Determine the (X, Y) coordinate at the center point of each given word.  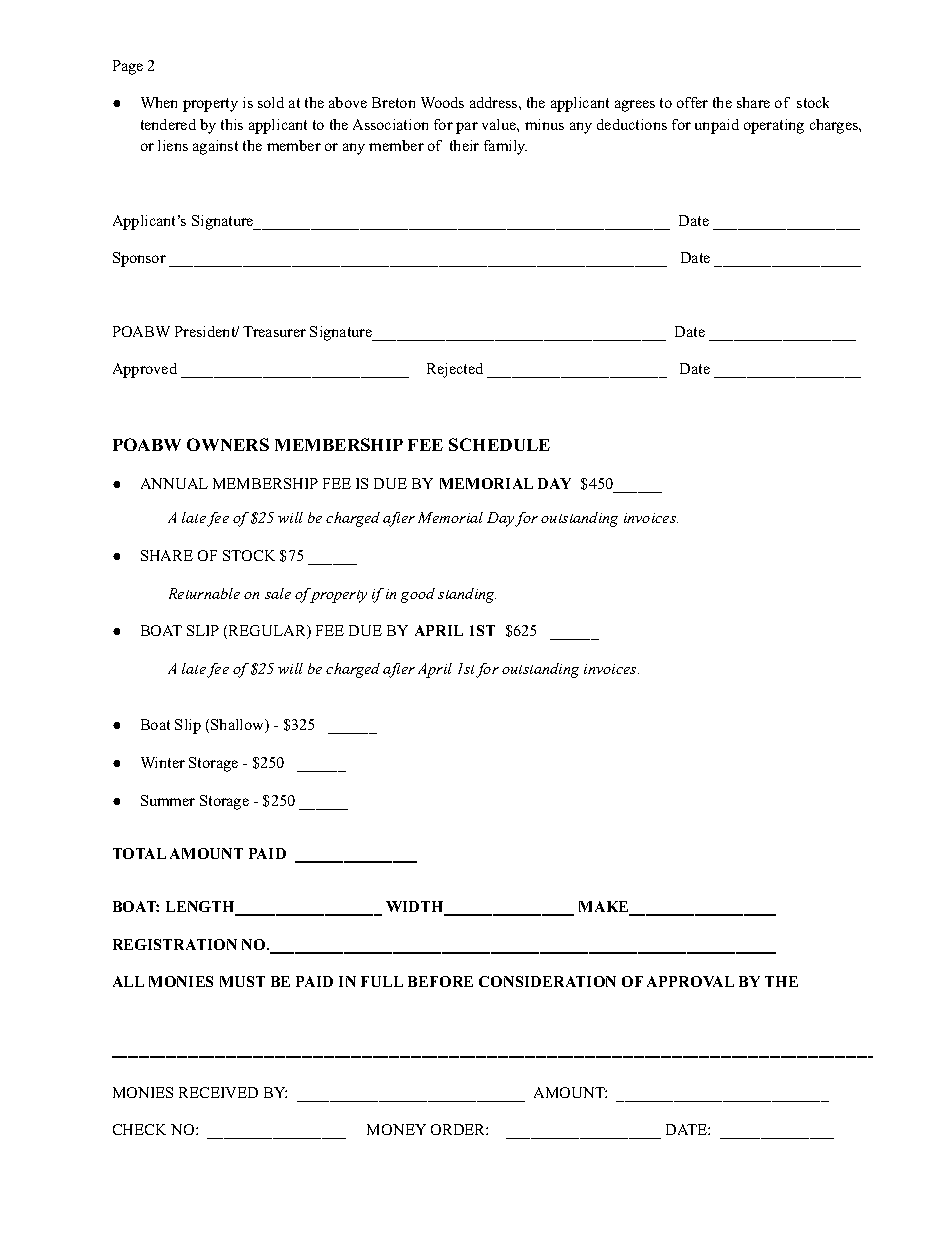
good (418, 595)
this (232, 124)
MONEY (396, 1129)
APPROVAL (690, 981)
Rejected (455, 370)
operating (774, 126)
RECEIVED (218, 1092)
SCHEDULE (499, 444)
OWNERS (228, 444)
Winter (163, 762)
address (495, 102)
